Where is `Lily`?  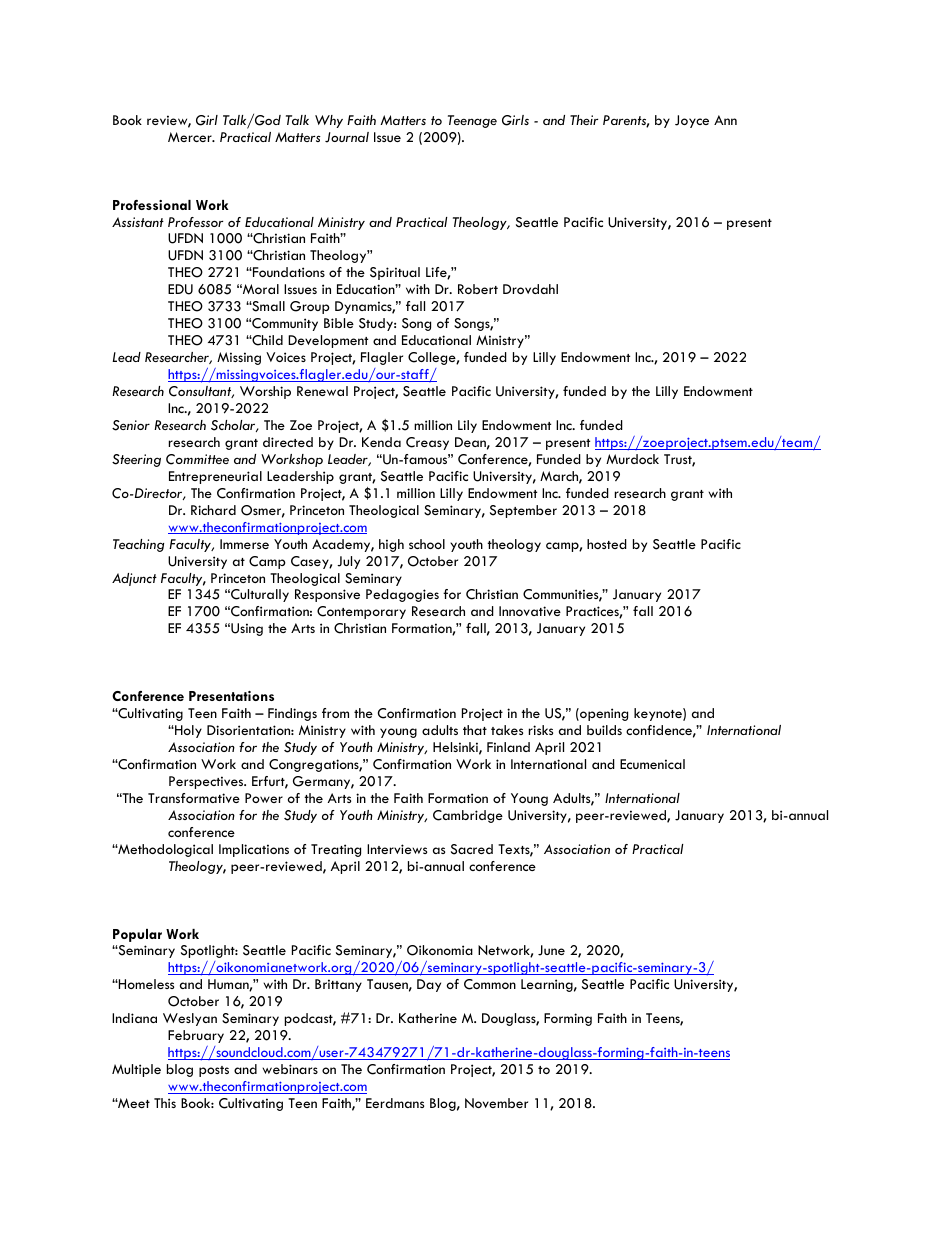
Lily is located at coordinates (467, 426).
